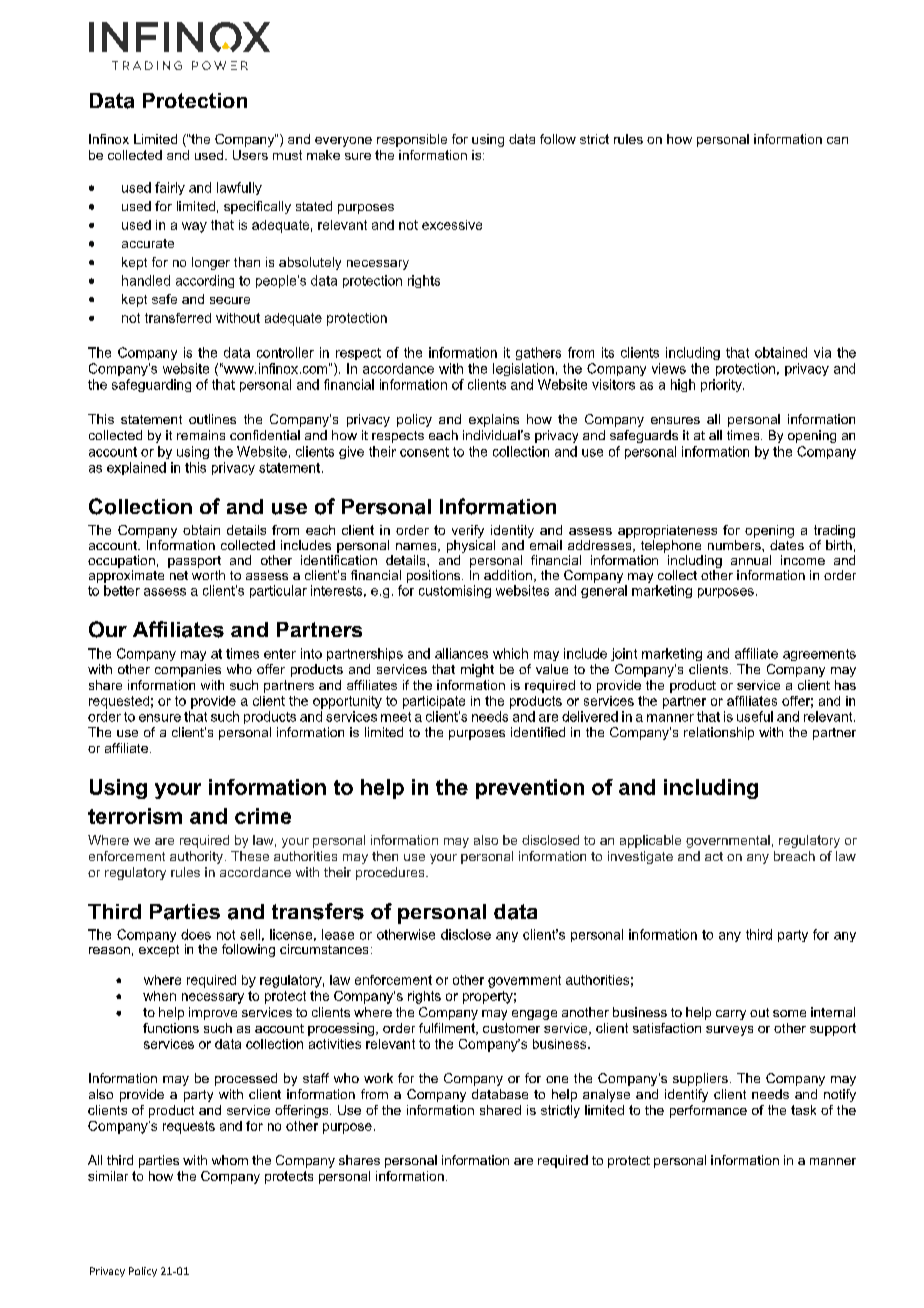 Image resolution: width=924 pixels, height=1308 pixels. What do you see at coordinates (136, 468) in the page?
I see `explained` at bounding box center [136, 468].
